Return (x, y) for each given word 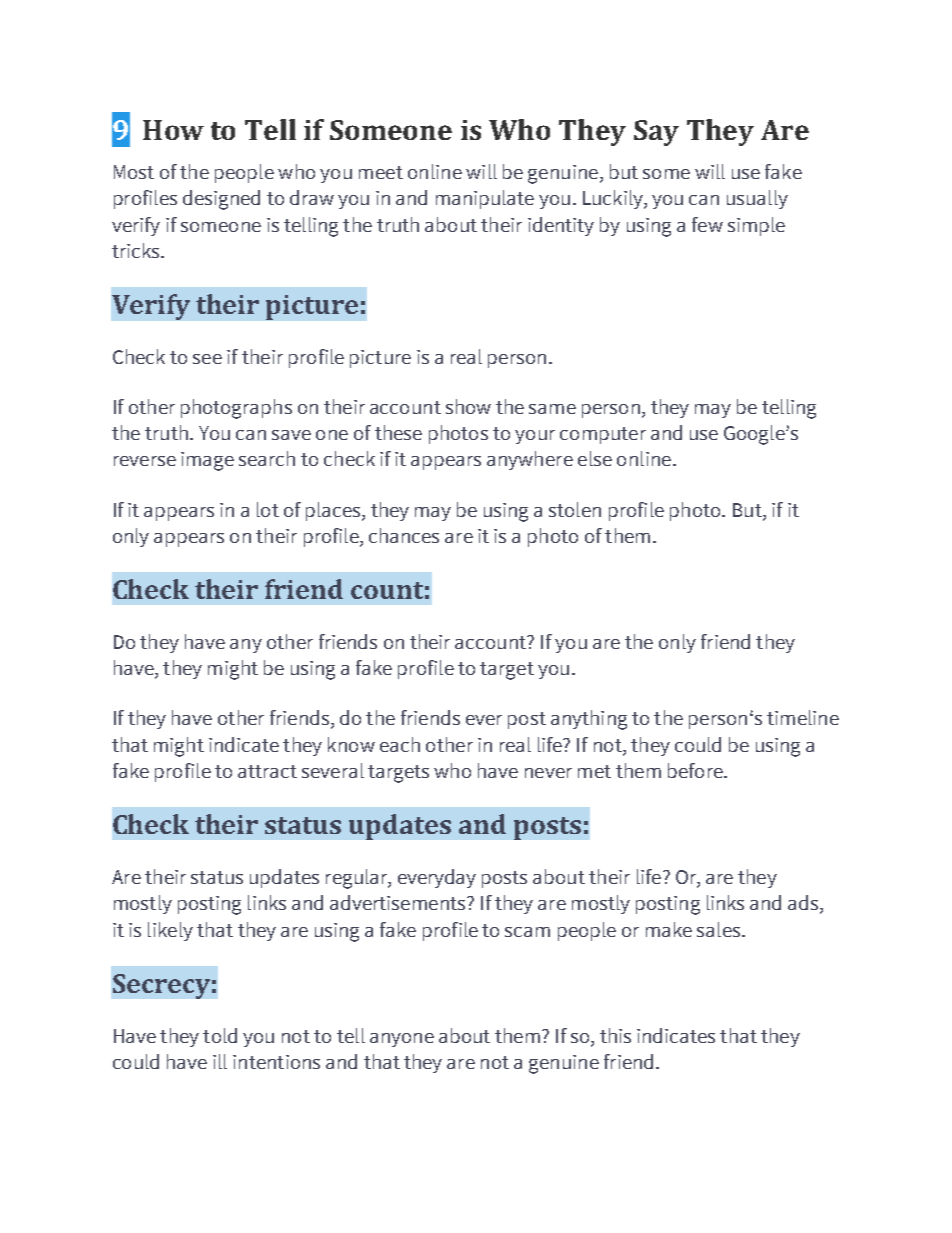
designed (221, 200)
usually (757, 199)
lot (268, 509)
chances (404, 535)
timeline (803, 717)
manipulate (485, 199)
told (220, 1035)
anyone (402, 1040)
